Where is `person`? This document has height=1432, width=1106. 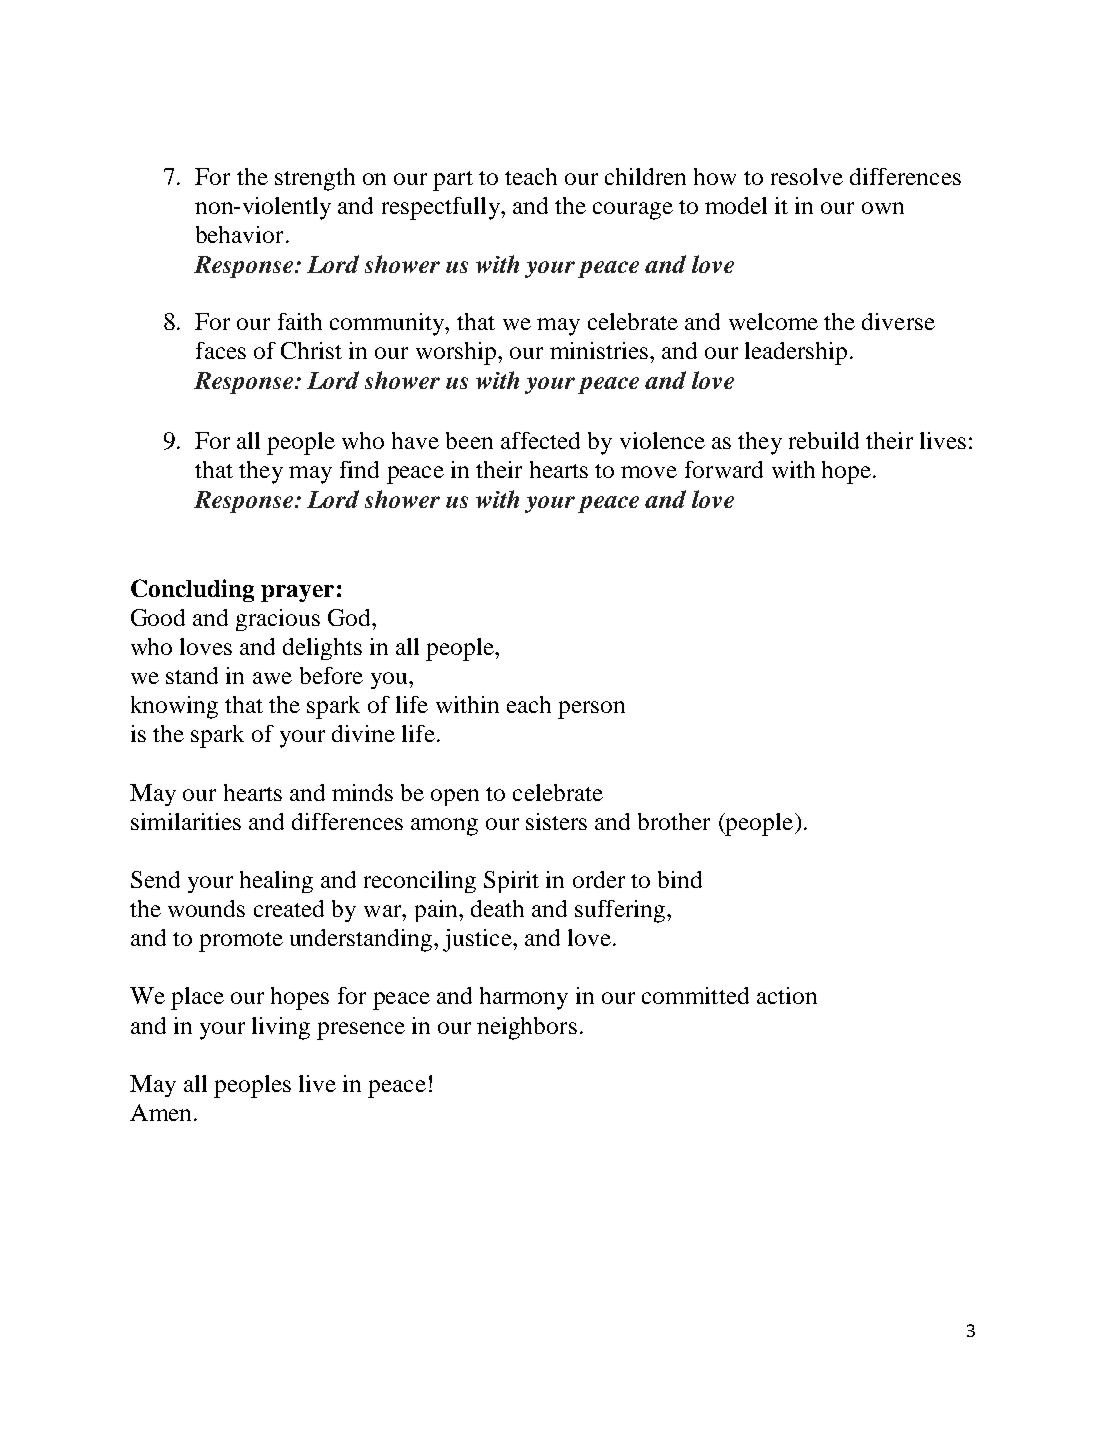
person is located at coordinates (591, 710).
